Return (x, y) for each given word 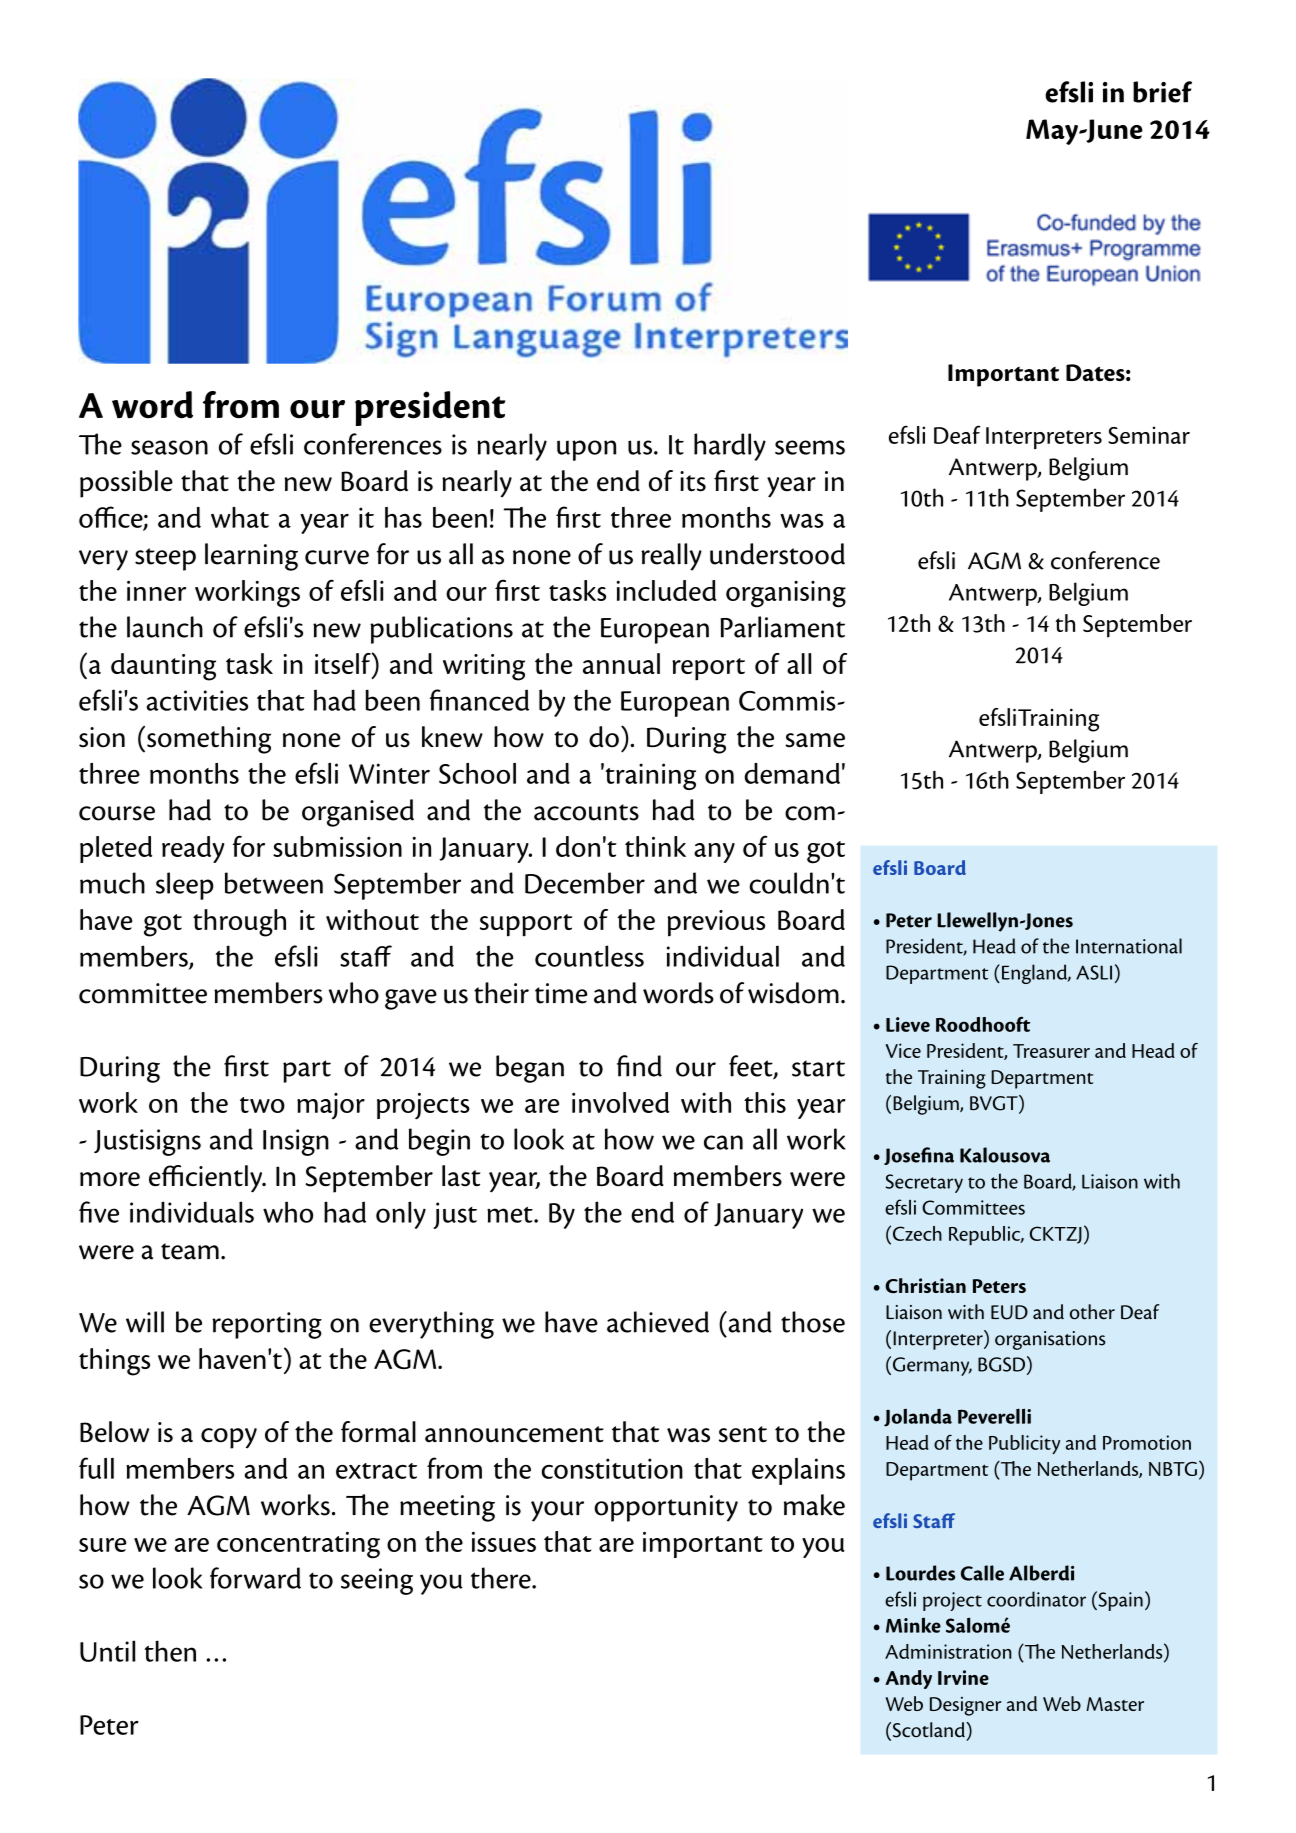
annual (621, 663)
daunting (163, 667)
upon (587, 450)
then (170, 1651)
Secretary (924, 1183)
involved (620, 1102)
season (169, 447)
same (815, 740)
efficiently (207, 1179)
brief (1162, 92)
